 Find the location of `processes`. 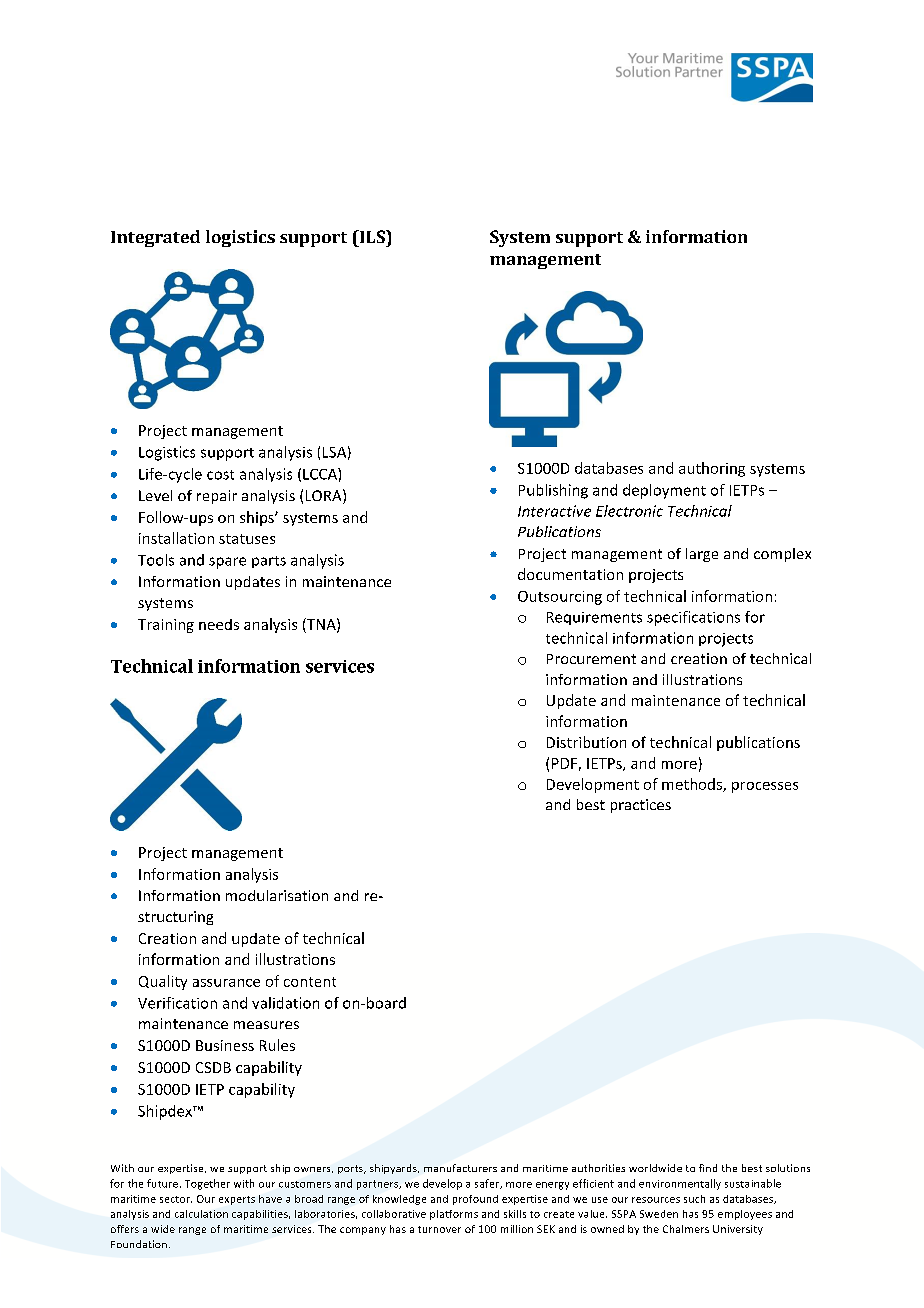

processes is located at coordinates (765, 787).
